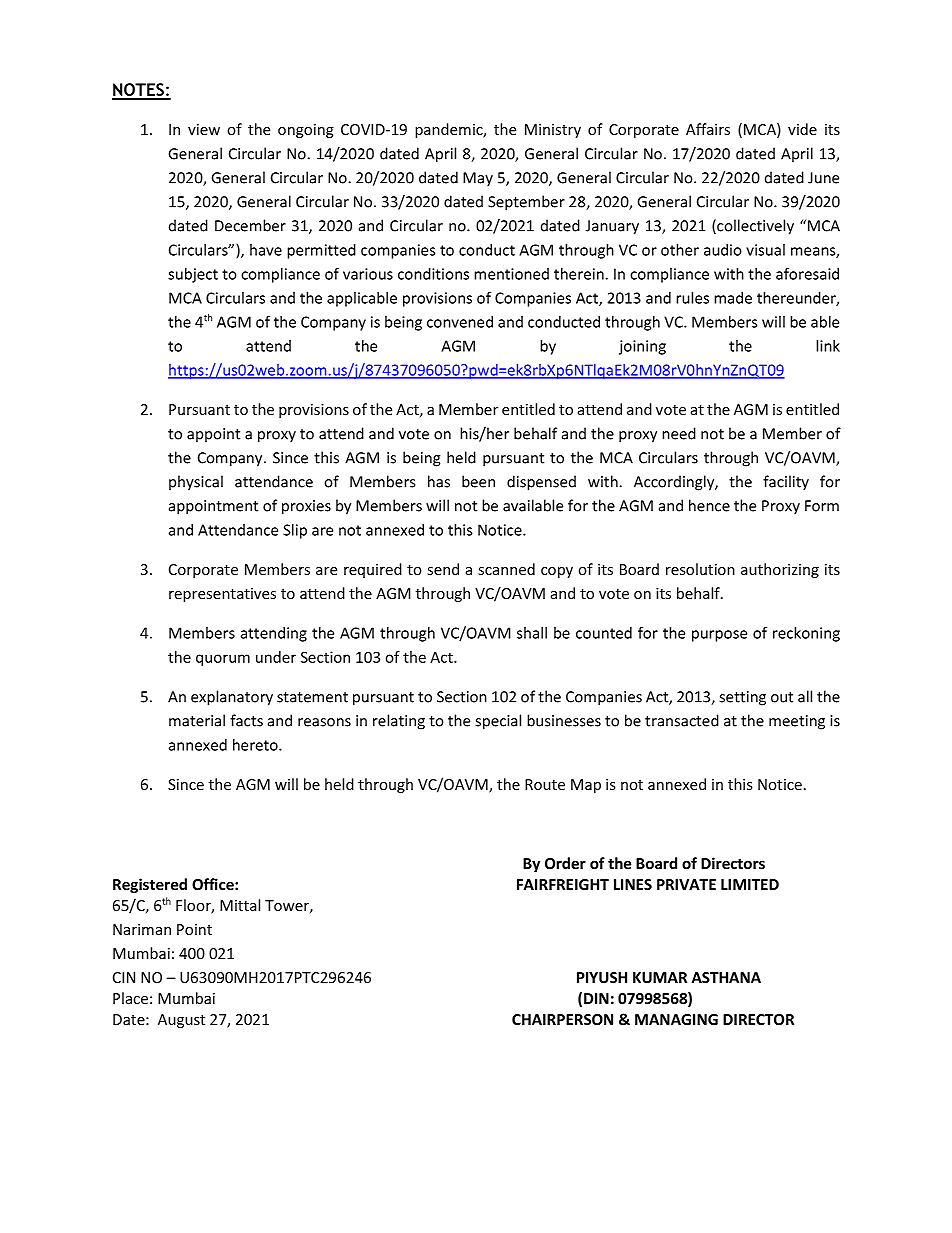 The height and width of the page is (1233, 952). Describe the element at coordinates (708, 129) in the page. I see `Affairs` at that location.
